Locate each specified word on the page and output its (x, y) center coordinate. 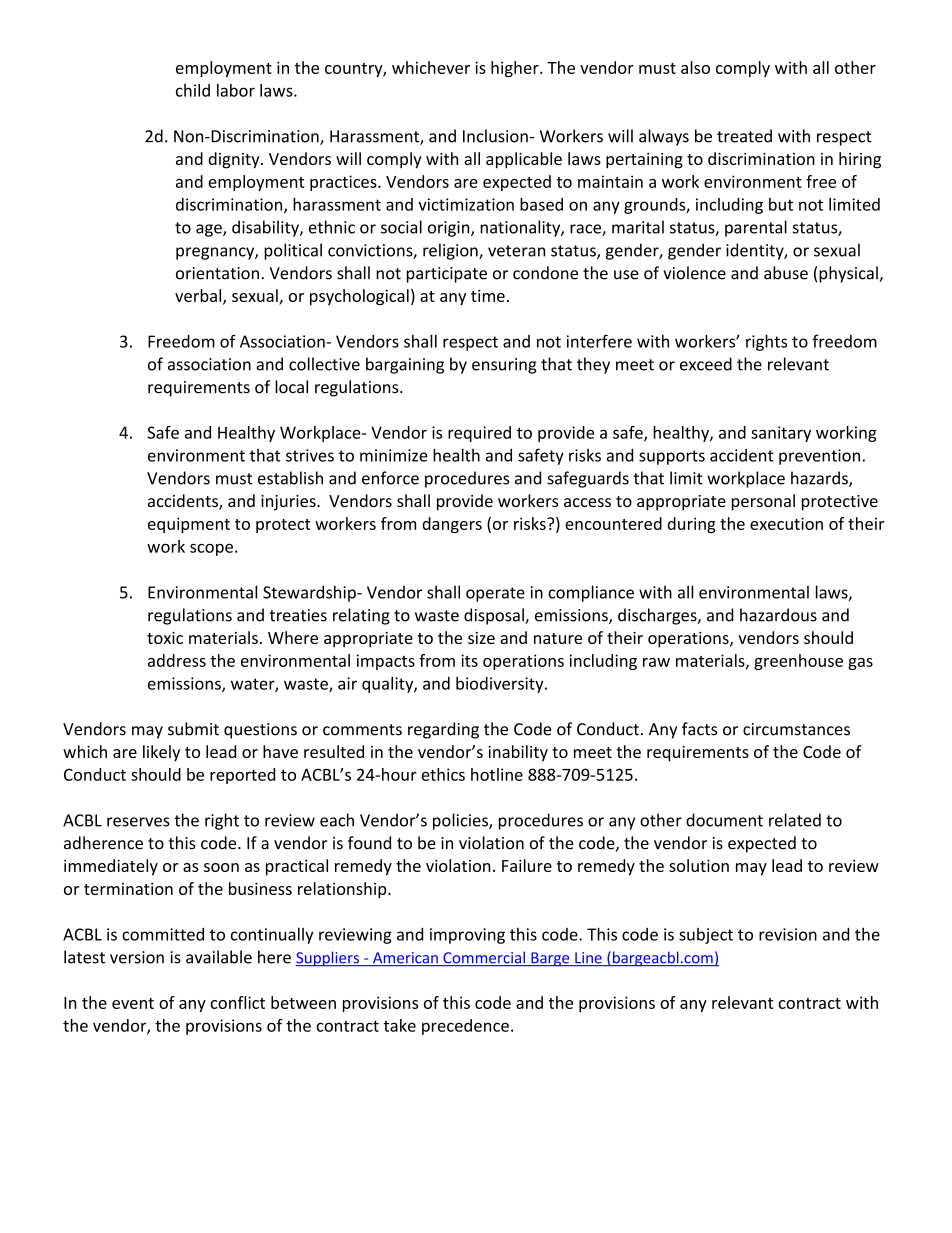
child (193, 90)
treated (744, 136)
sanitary (781, 434)
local (291, 387)
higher (516, 69)
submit (193, 729)
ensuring (504, 366)
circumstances (796, 729)
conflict (238, 1002)
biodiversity (501, 685)
